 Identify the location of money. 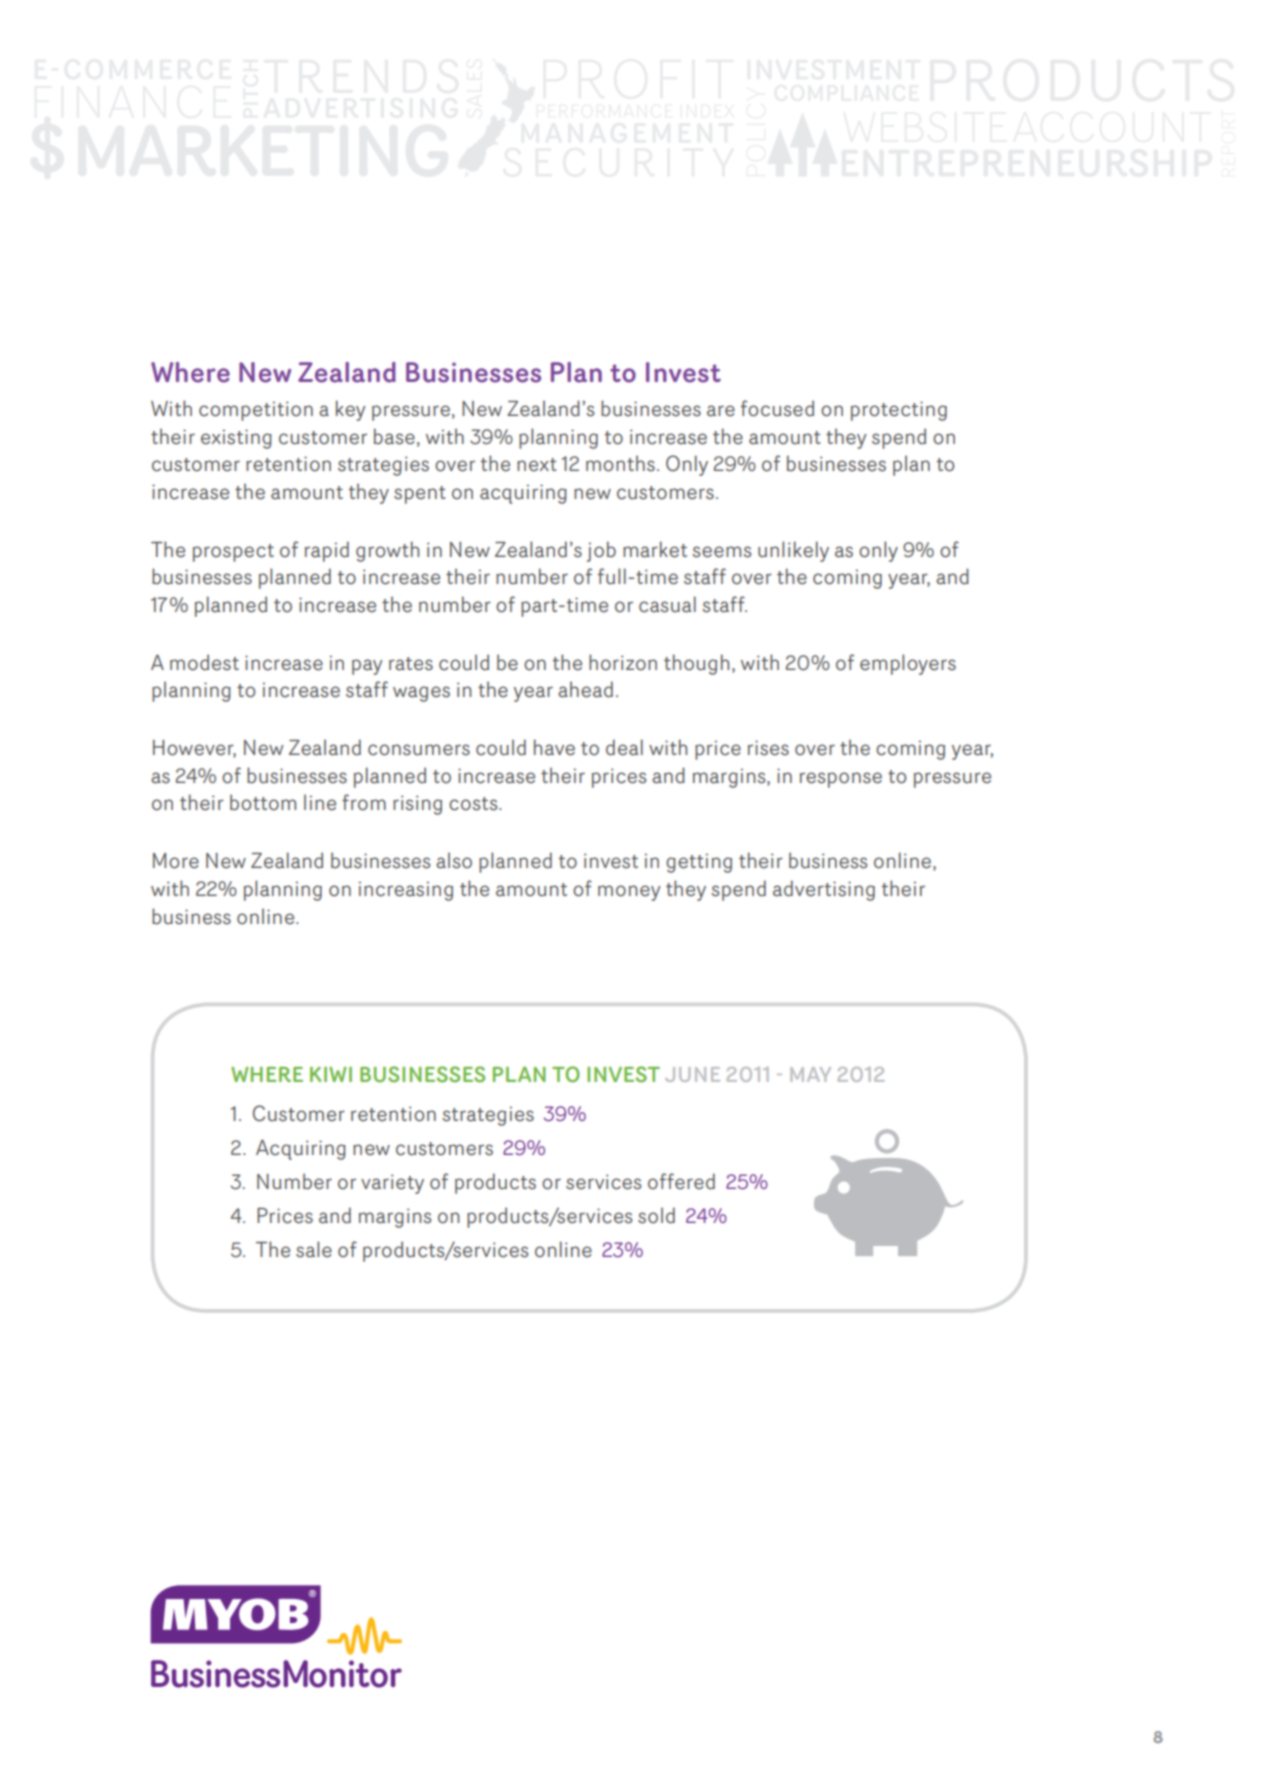
(629, 893).
